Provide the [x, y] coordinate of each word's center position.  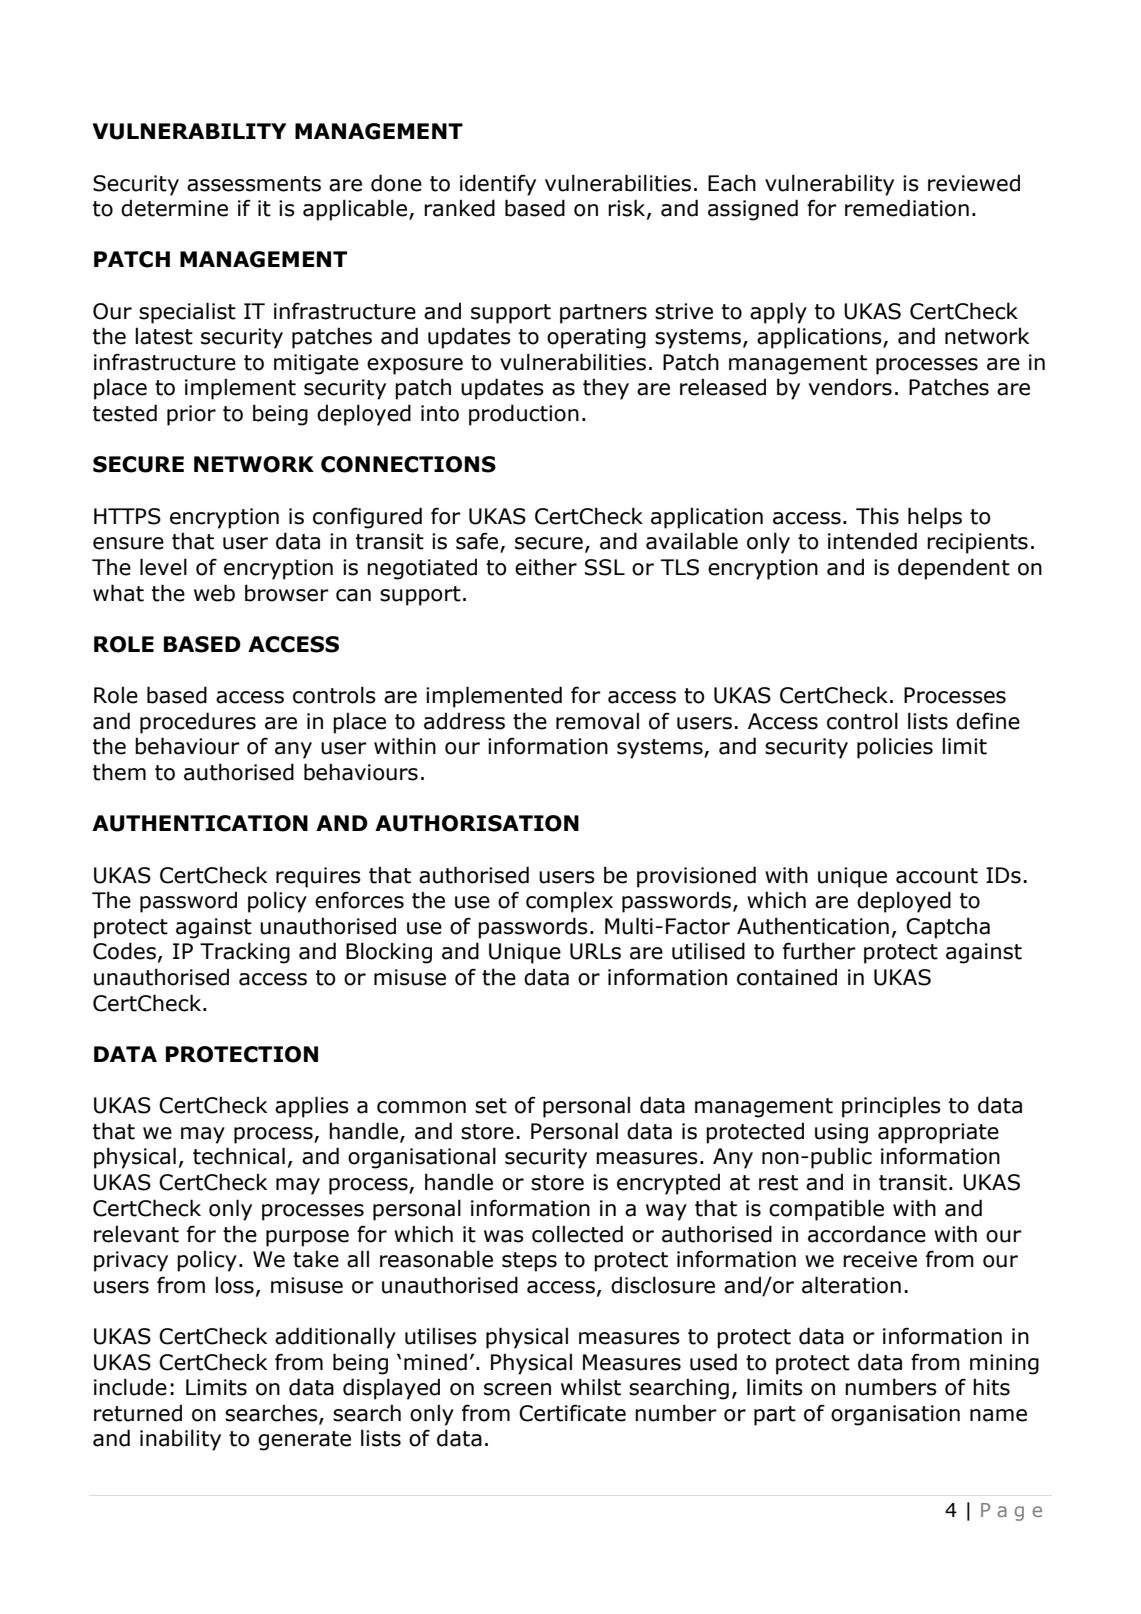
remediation [907, 208]
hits [991, 1387]
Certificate [572, 1413]
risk [628, 209]
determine [174, 208]
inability [180, 1440]
